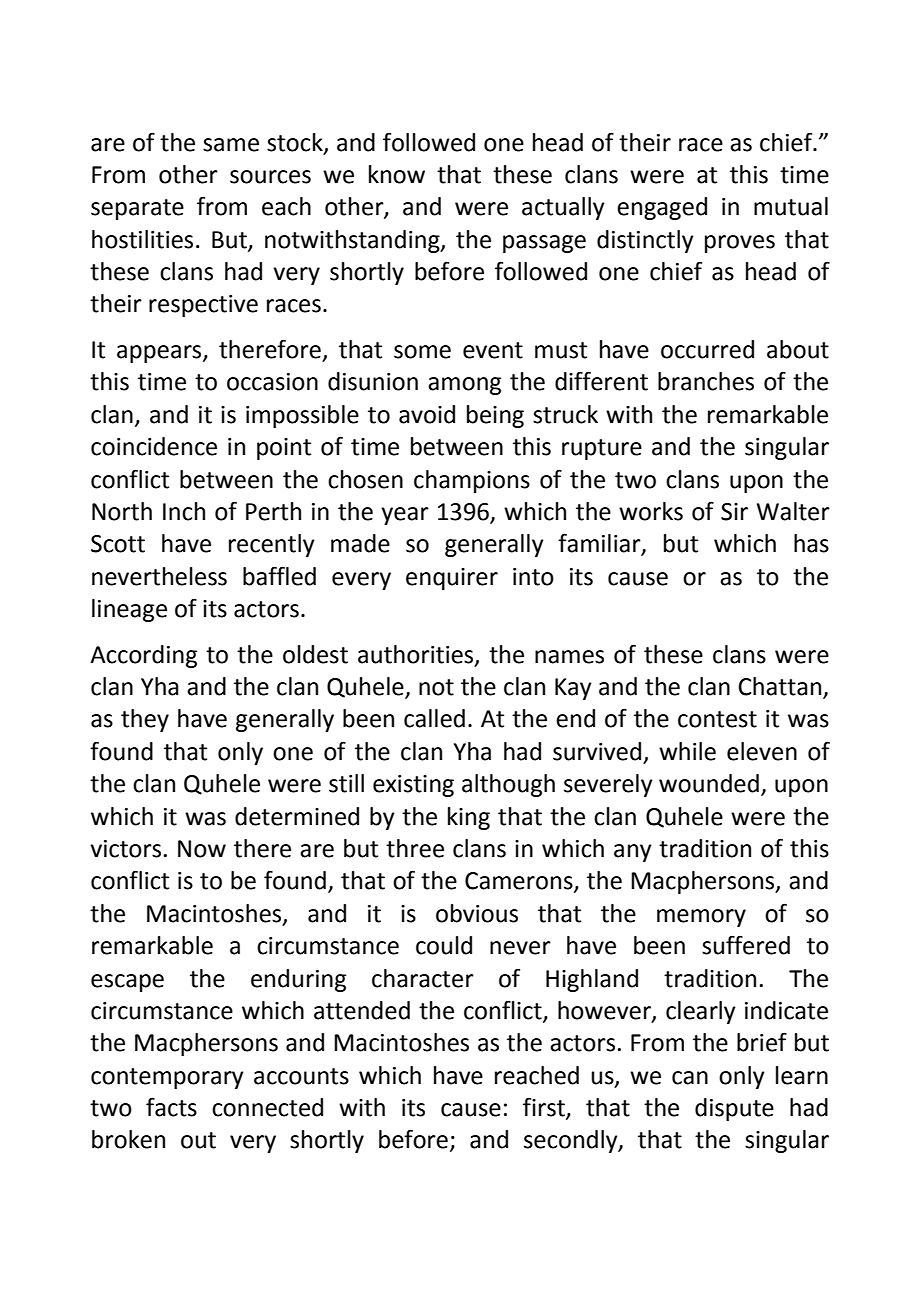  I want to click on contest, so click(717, 719).
